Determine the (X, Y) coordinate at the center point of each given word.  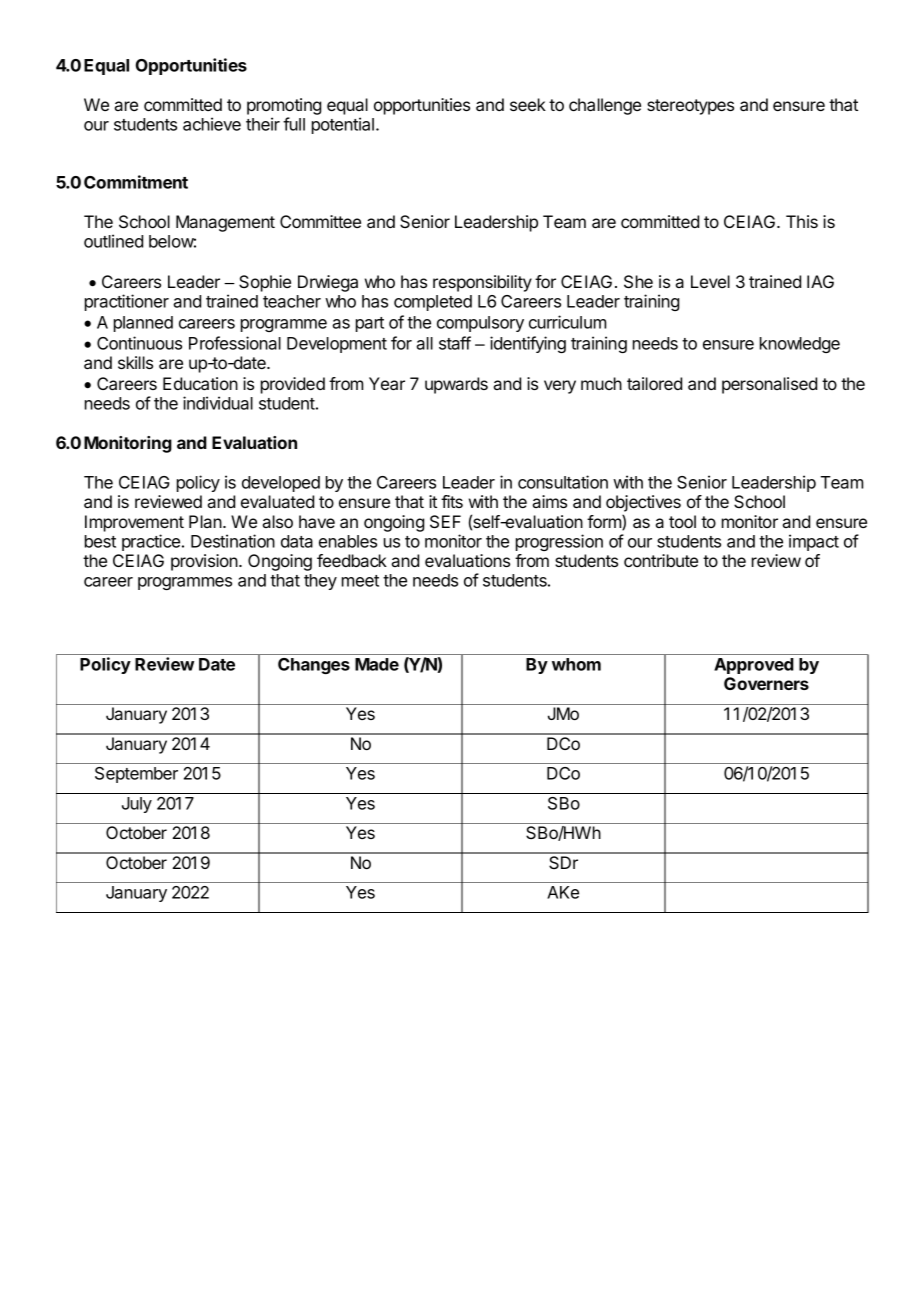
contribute (661, 560)
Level (710, 281)
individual (218, 403)
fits (452, 501)
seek (528, 104)
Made (377, 664)
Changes (314, 666)
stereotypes (690, 107)
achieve (212, 124)
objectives (643, 503)
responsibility (482, 283)
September (136, 775)
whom (576, 664)
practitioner (127, 302)
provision (205, 562)
